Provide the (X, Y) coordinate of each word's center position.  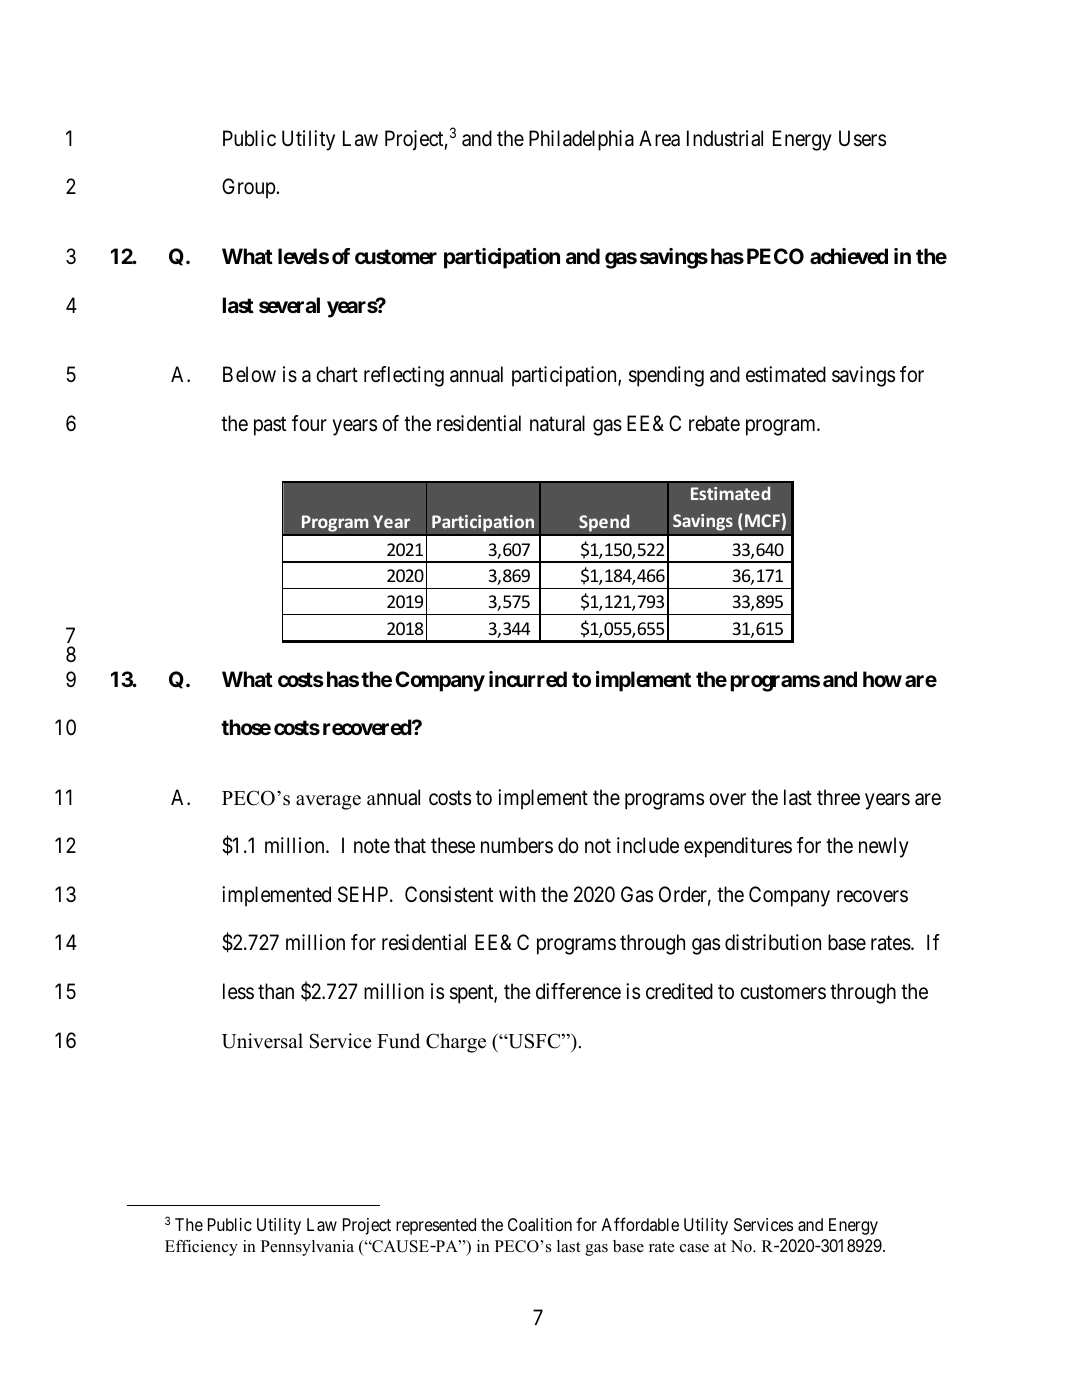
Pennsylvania (307, 1248)
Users (862, 138)
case (694, 1248)
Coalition (540, 1224)
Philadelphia (581, 140)
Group (249, 188)
